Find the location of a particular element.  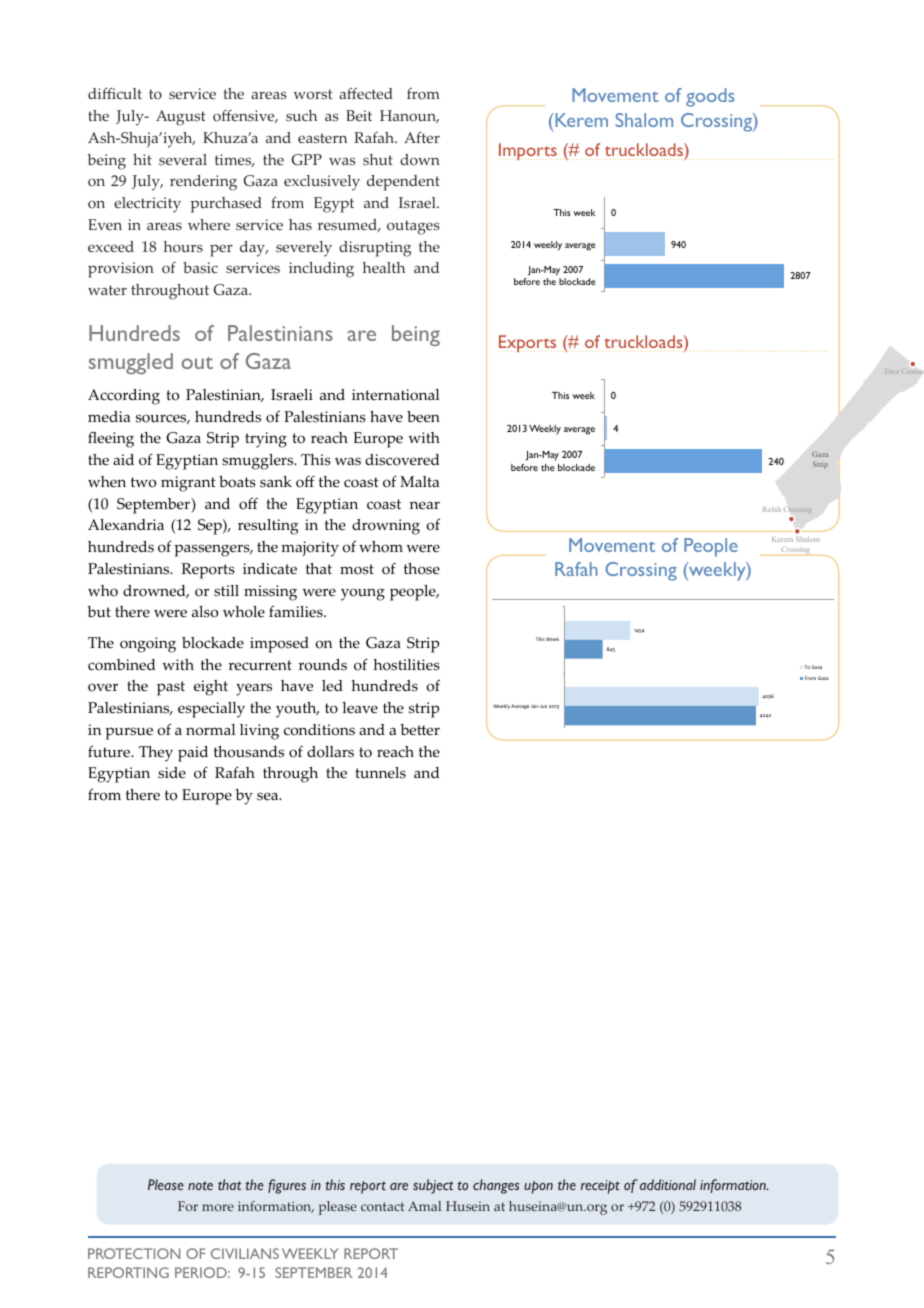

migrant is located at coordinates (188, 484).
